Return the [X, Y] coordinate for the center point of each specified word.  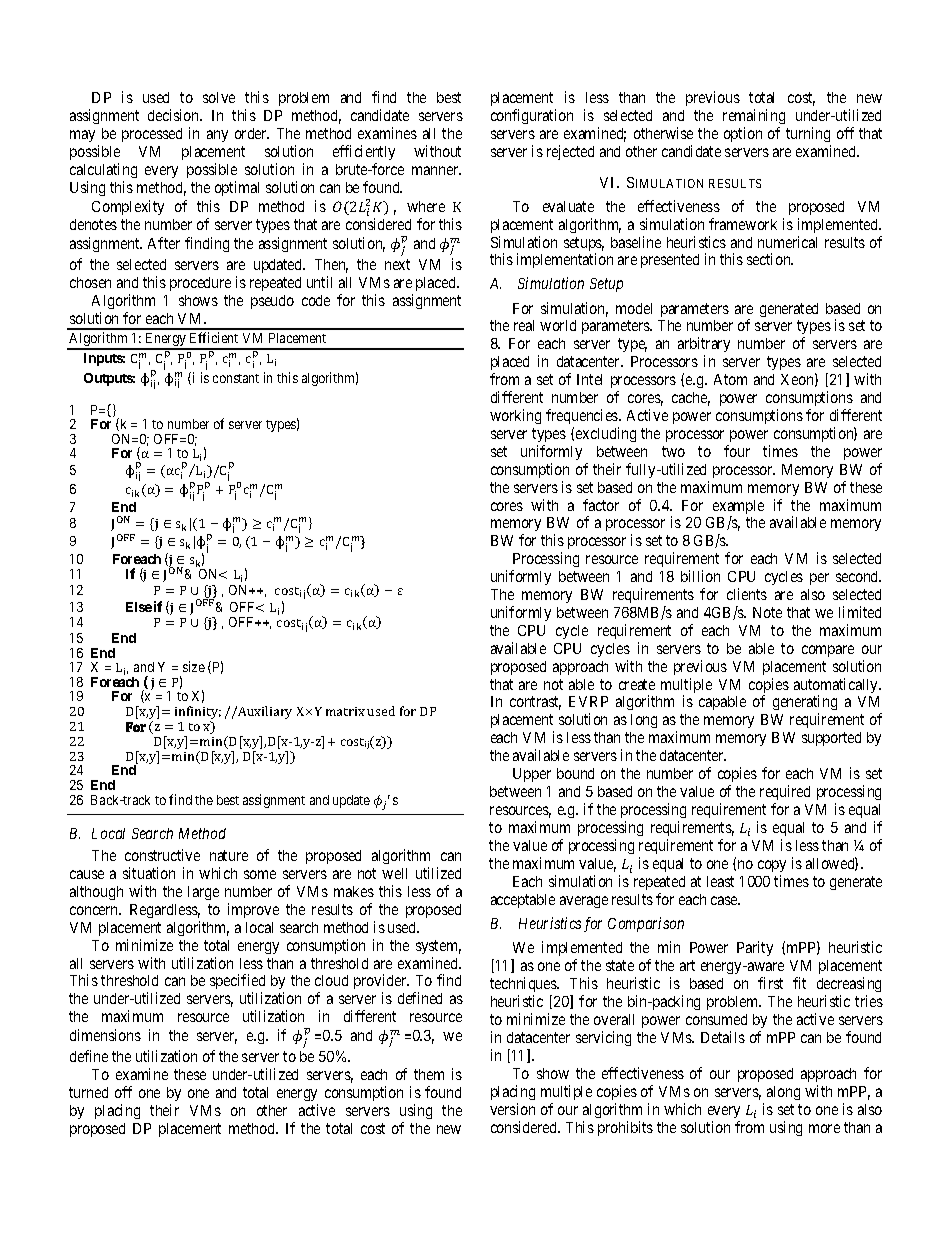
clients [747, 594]
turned [88, 1092]
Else [139, 607]
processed [152, 135]
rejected [570, 152]
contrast [535, 703]
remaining [754, 118]
